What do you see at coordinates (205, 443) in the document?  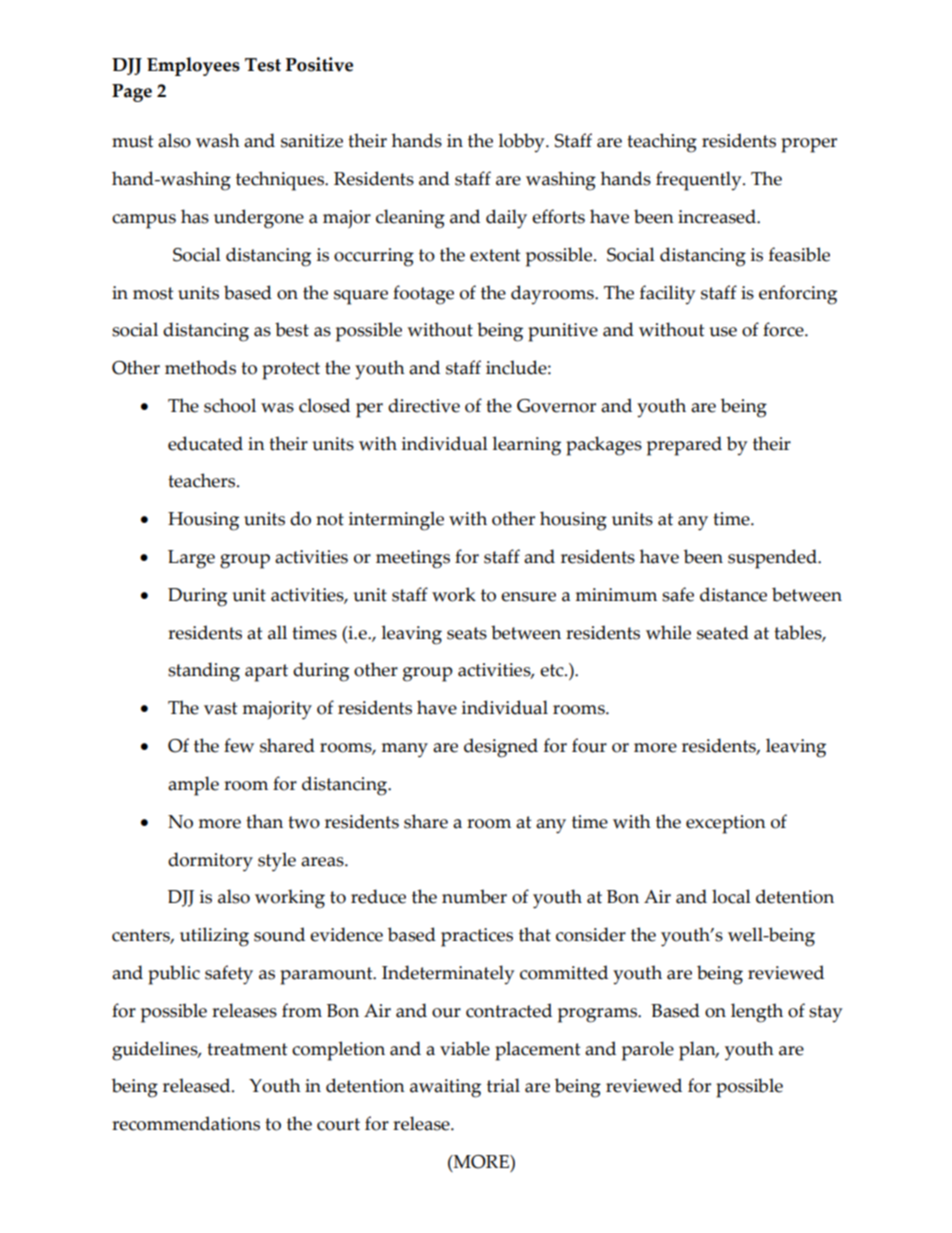 I see `educated` at bounding box center [205, 443].
